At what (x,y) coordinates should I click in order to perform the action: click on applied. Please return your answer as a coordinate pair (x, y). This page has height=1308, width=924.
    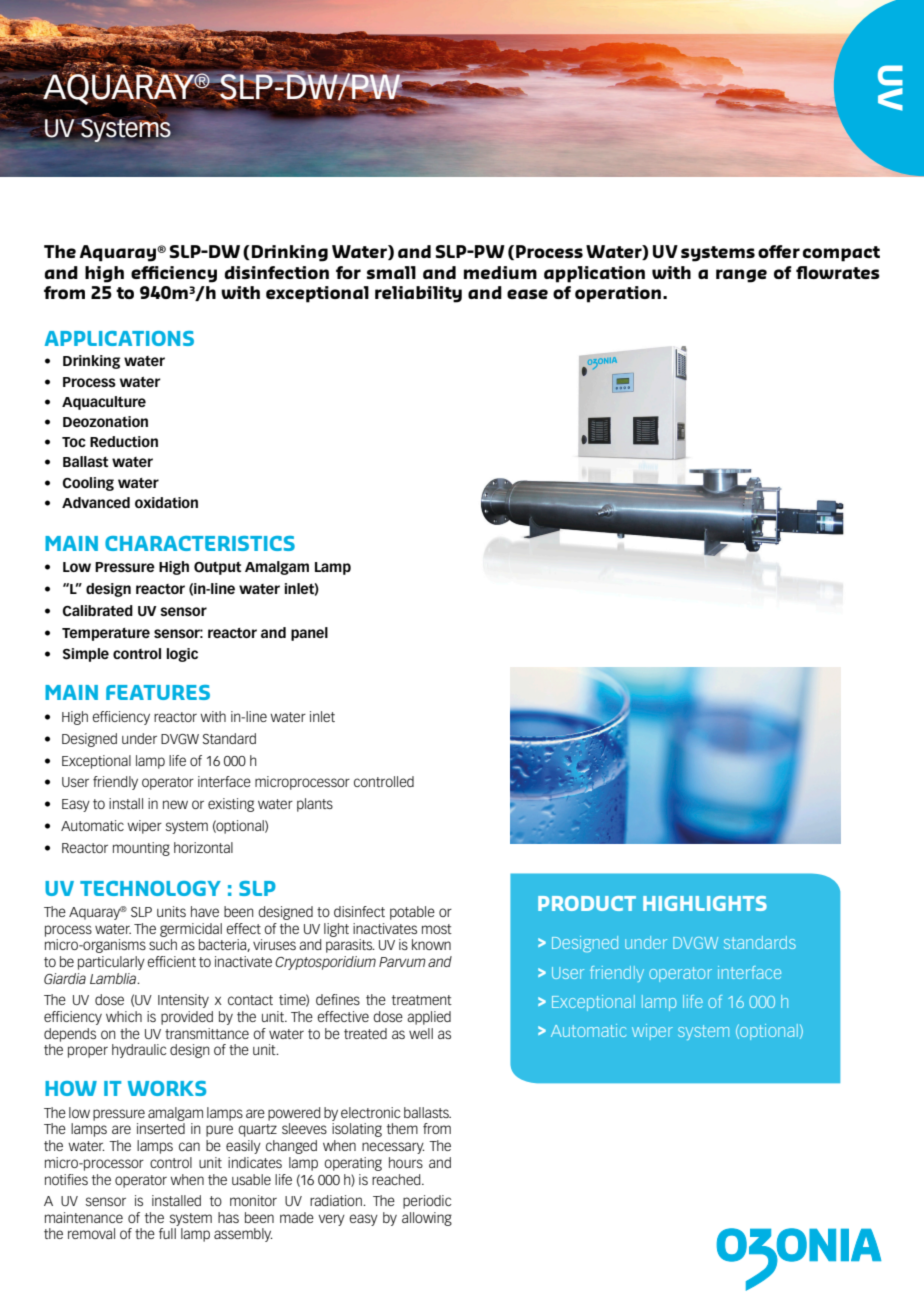
    Looking at the image, I should click on (429, 1018).
